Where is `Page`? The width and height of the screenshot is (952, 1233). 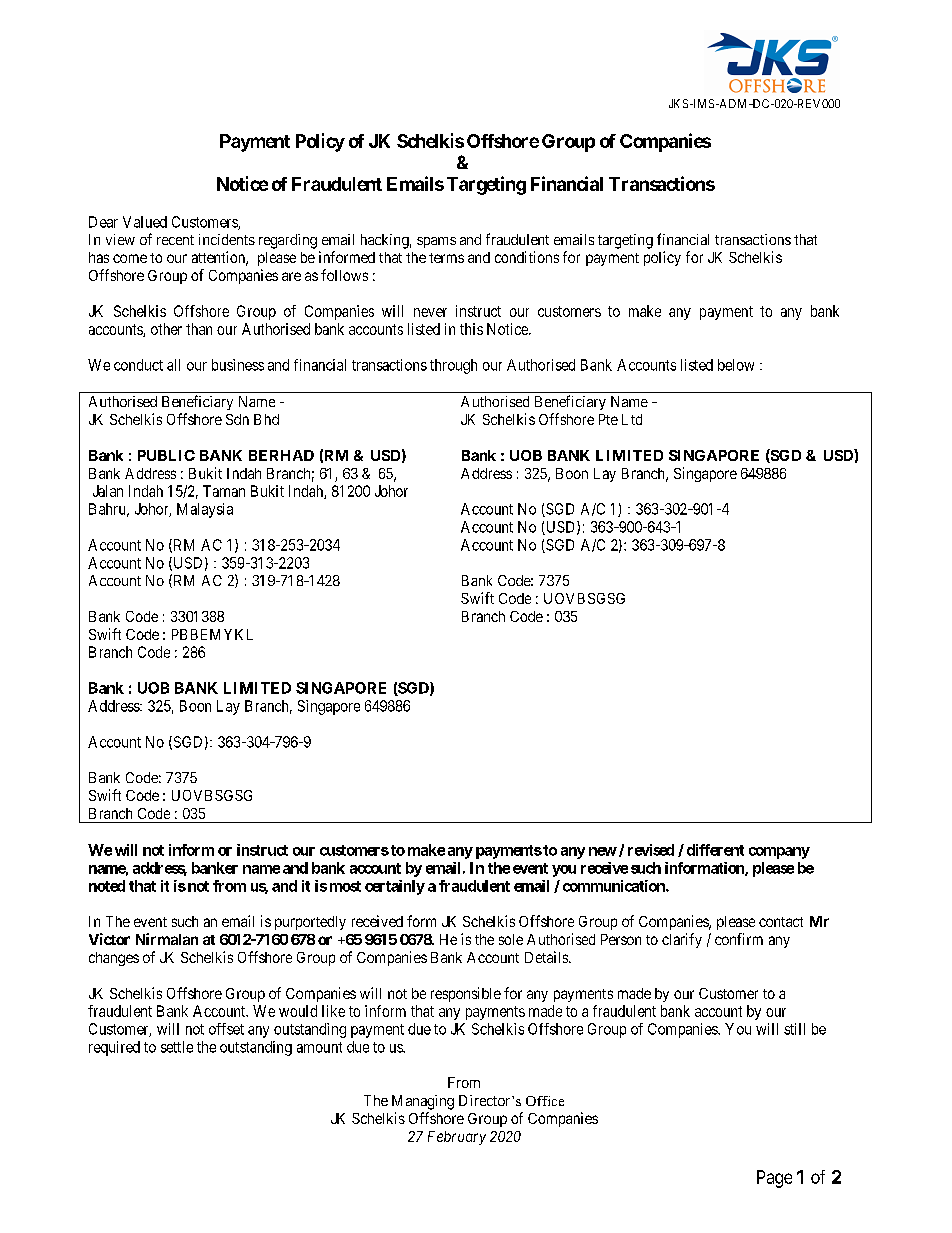
Page is located at coordinates (774, 1179).
